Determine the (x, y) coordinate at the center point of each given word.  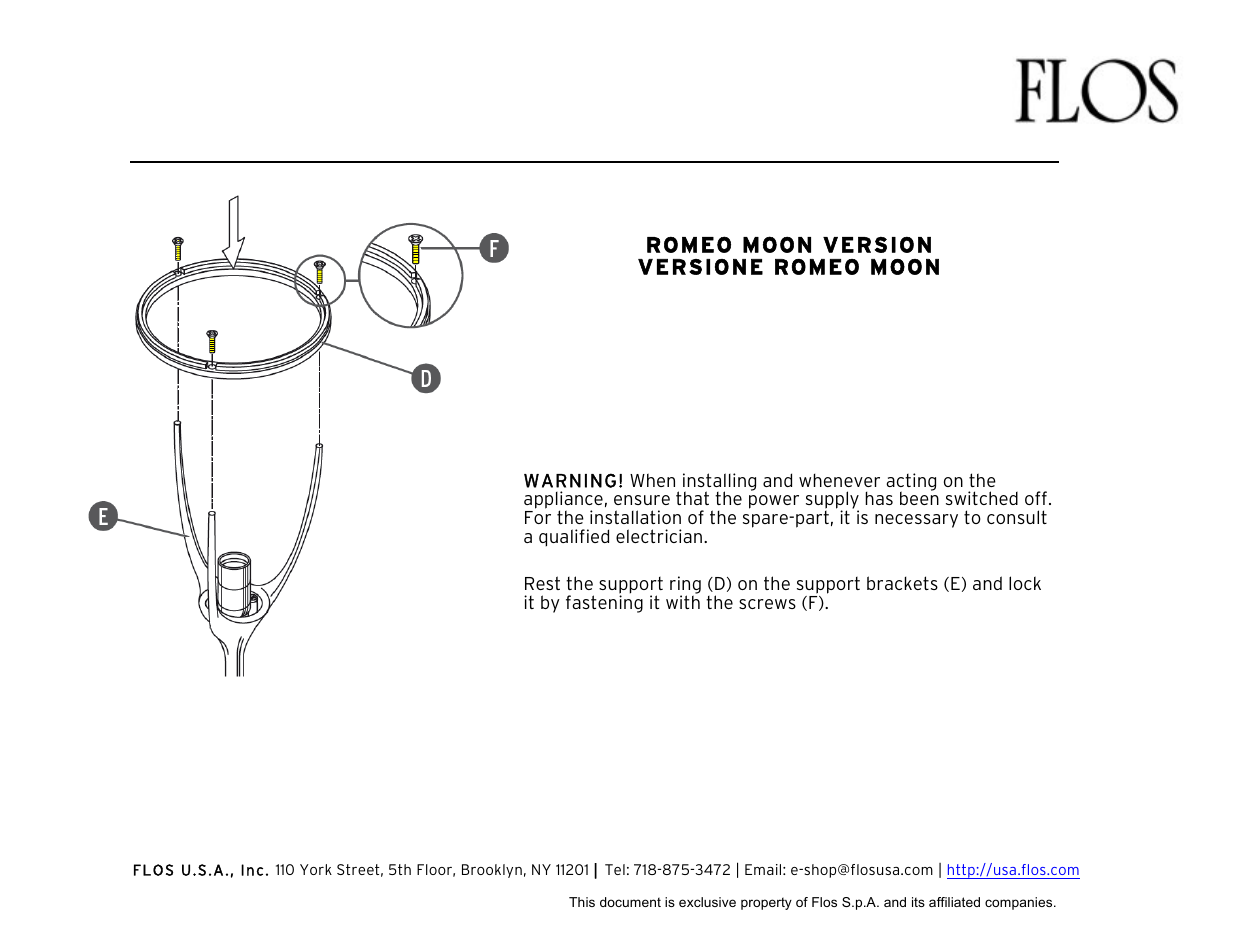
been (919, 497)
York (316, 869)
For (538, 517)
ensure (642, 500)
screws (767, 604)
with (683, 601)
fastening (604, 603)
